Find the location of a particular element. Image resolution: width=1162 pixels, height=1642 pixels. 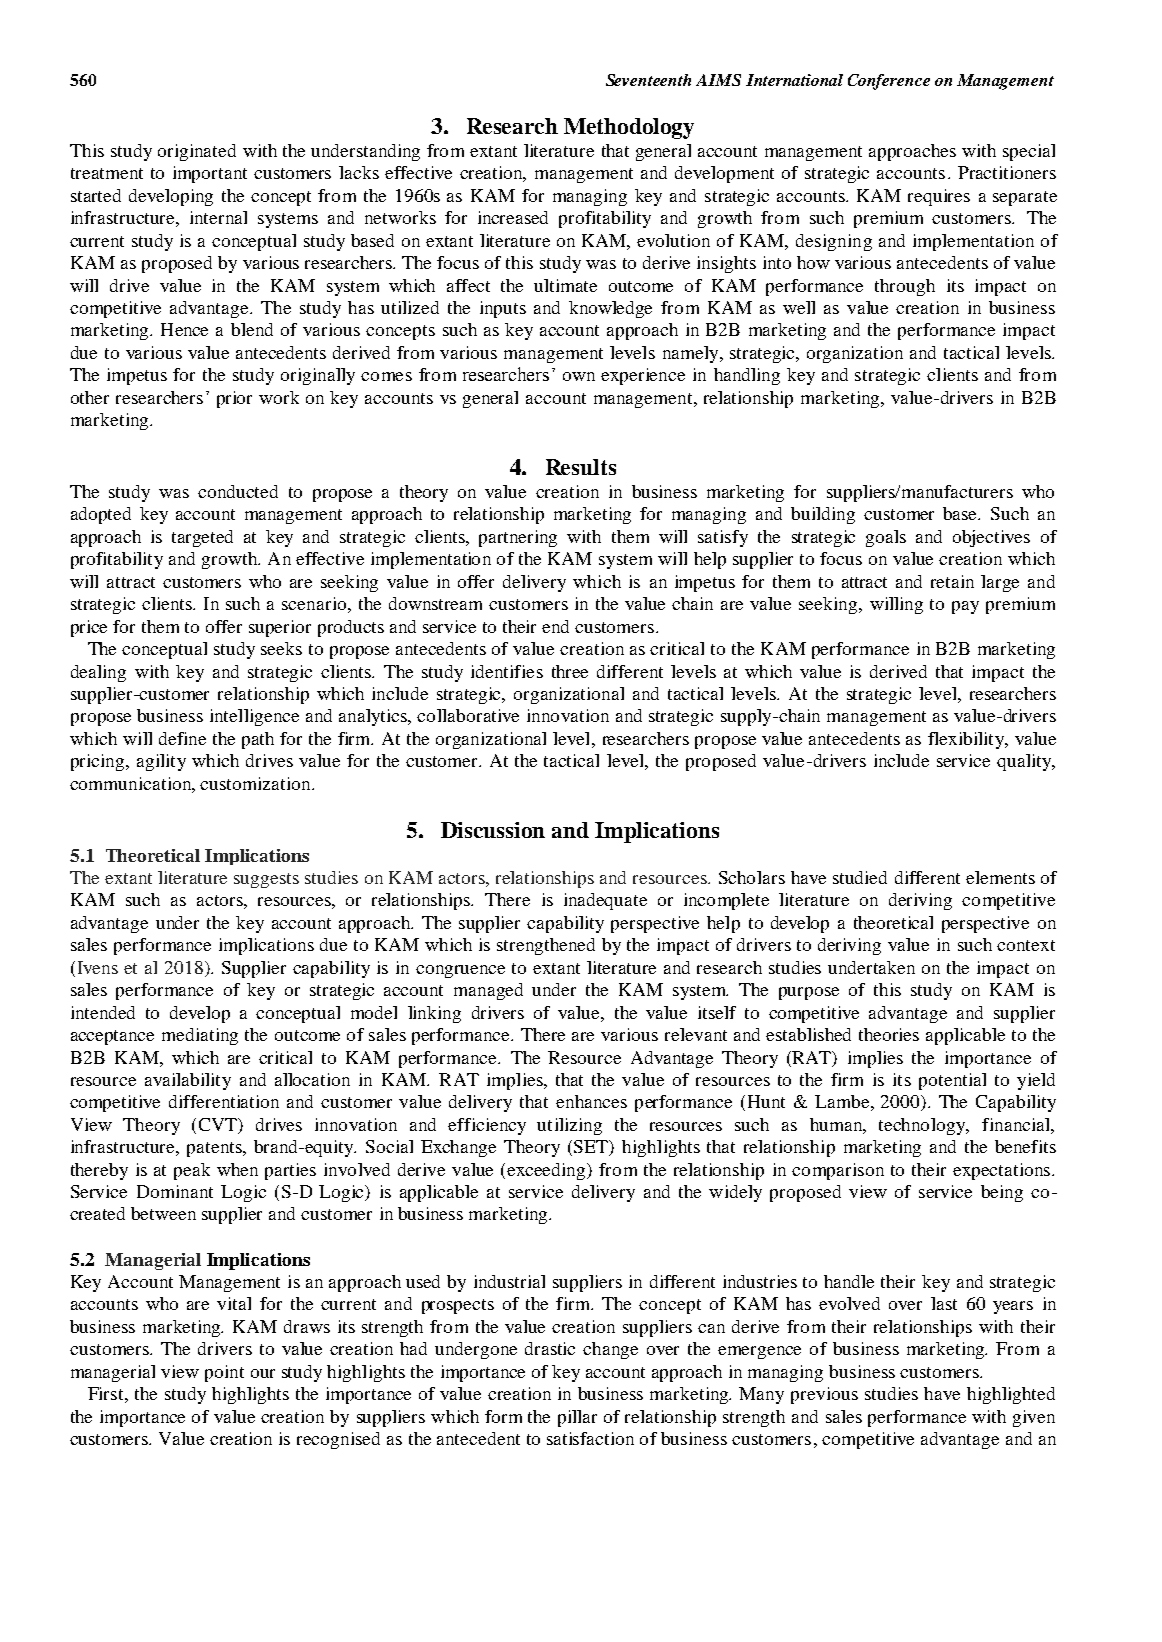

collaborative is located at coordinates (468, 715).
